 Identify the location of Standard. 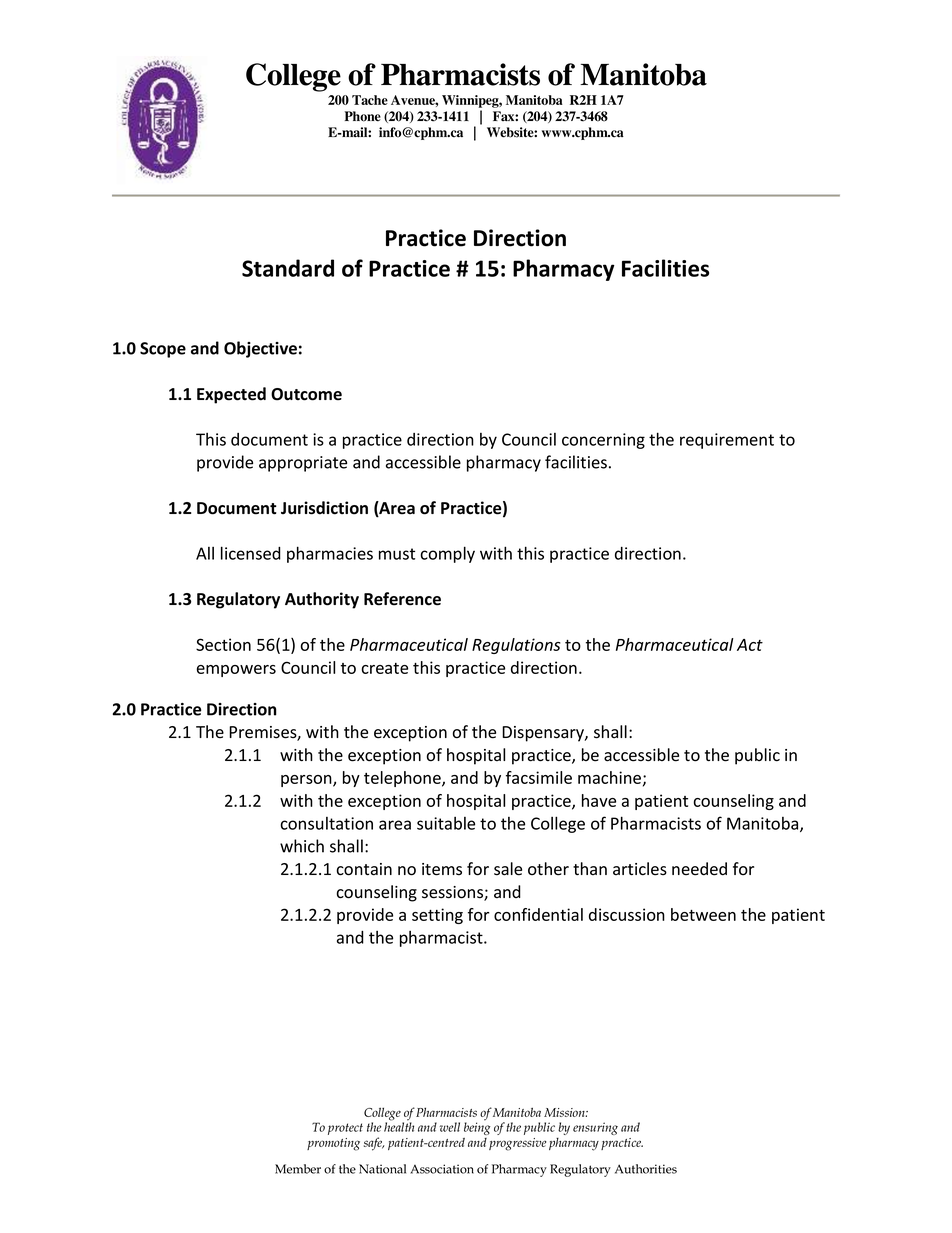
(288, 268).
